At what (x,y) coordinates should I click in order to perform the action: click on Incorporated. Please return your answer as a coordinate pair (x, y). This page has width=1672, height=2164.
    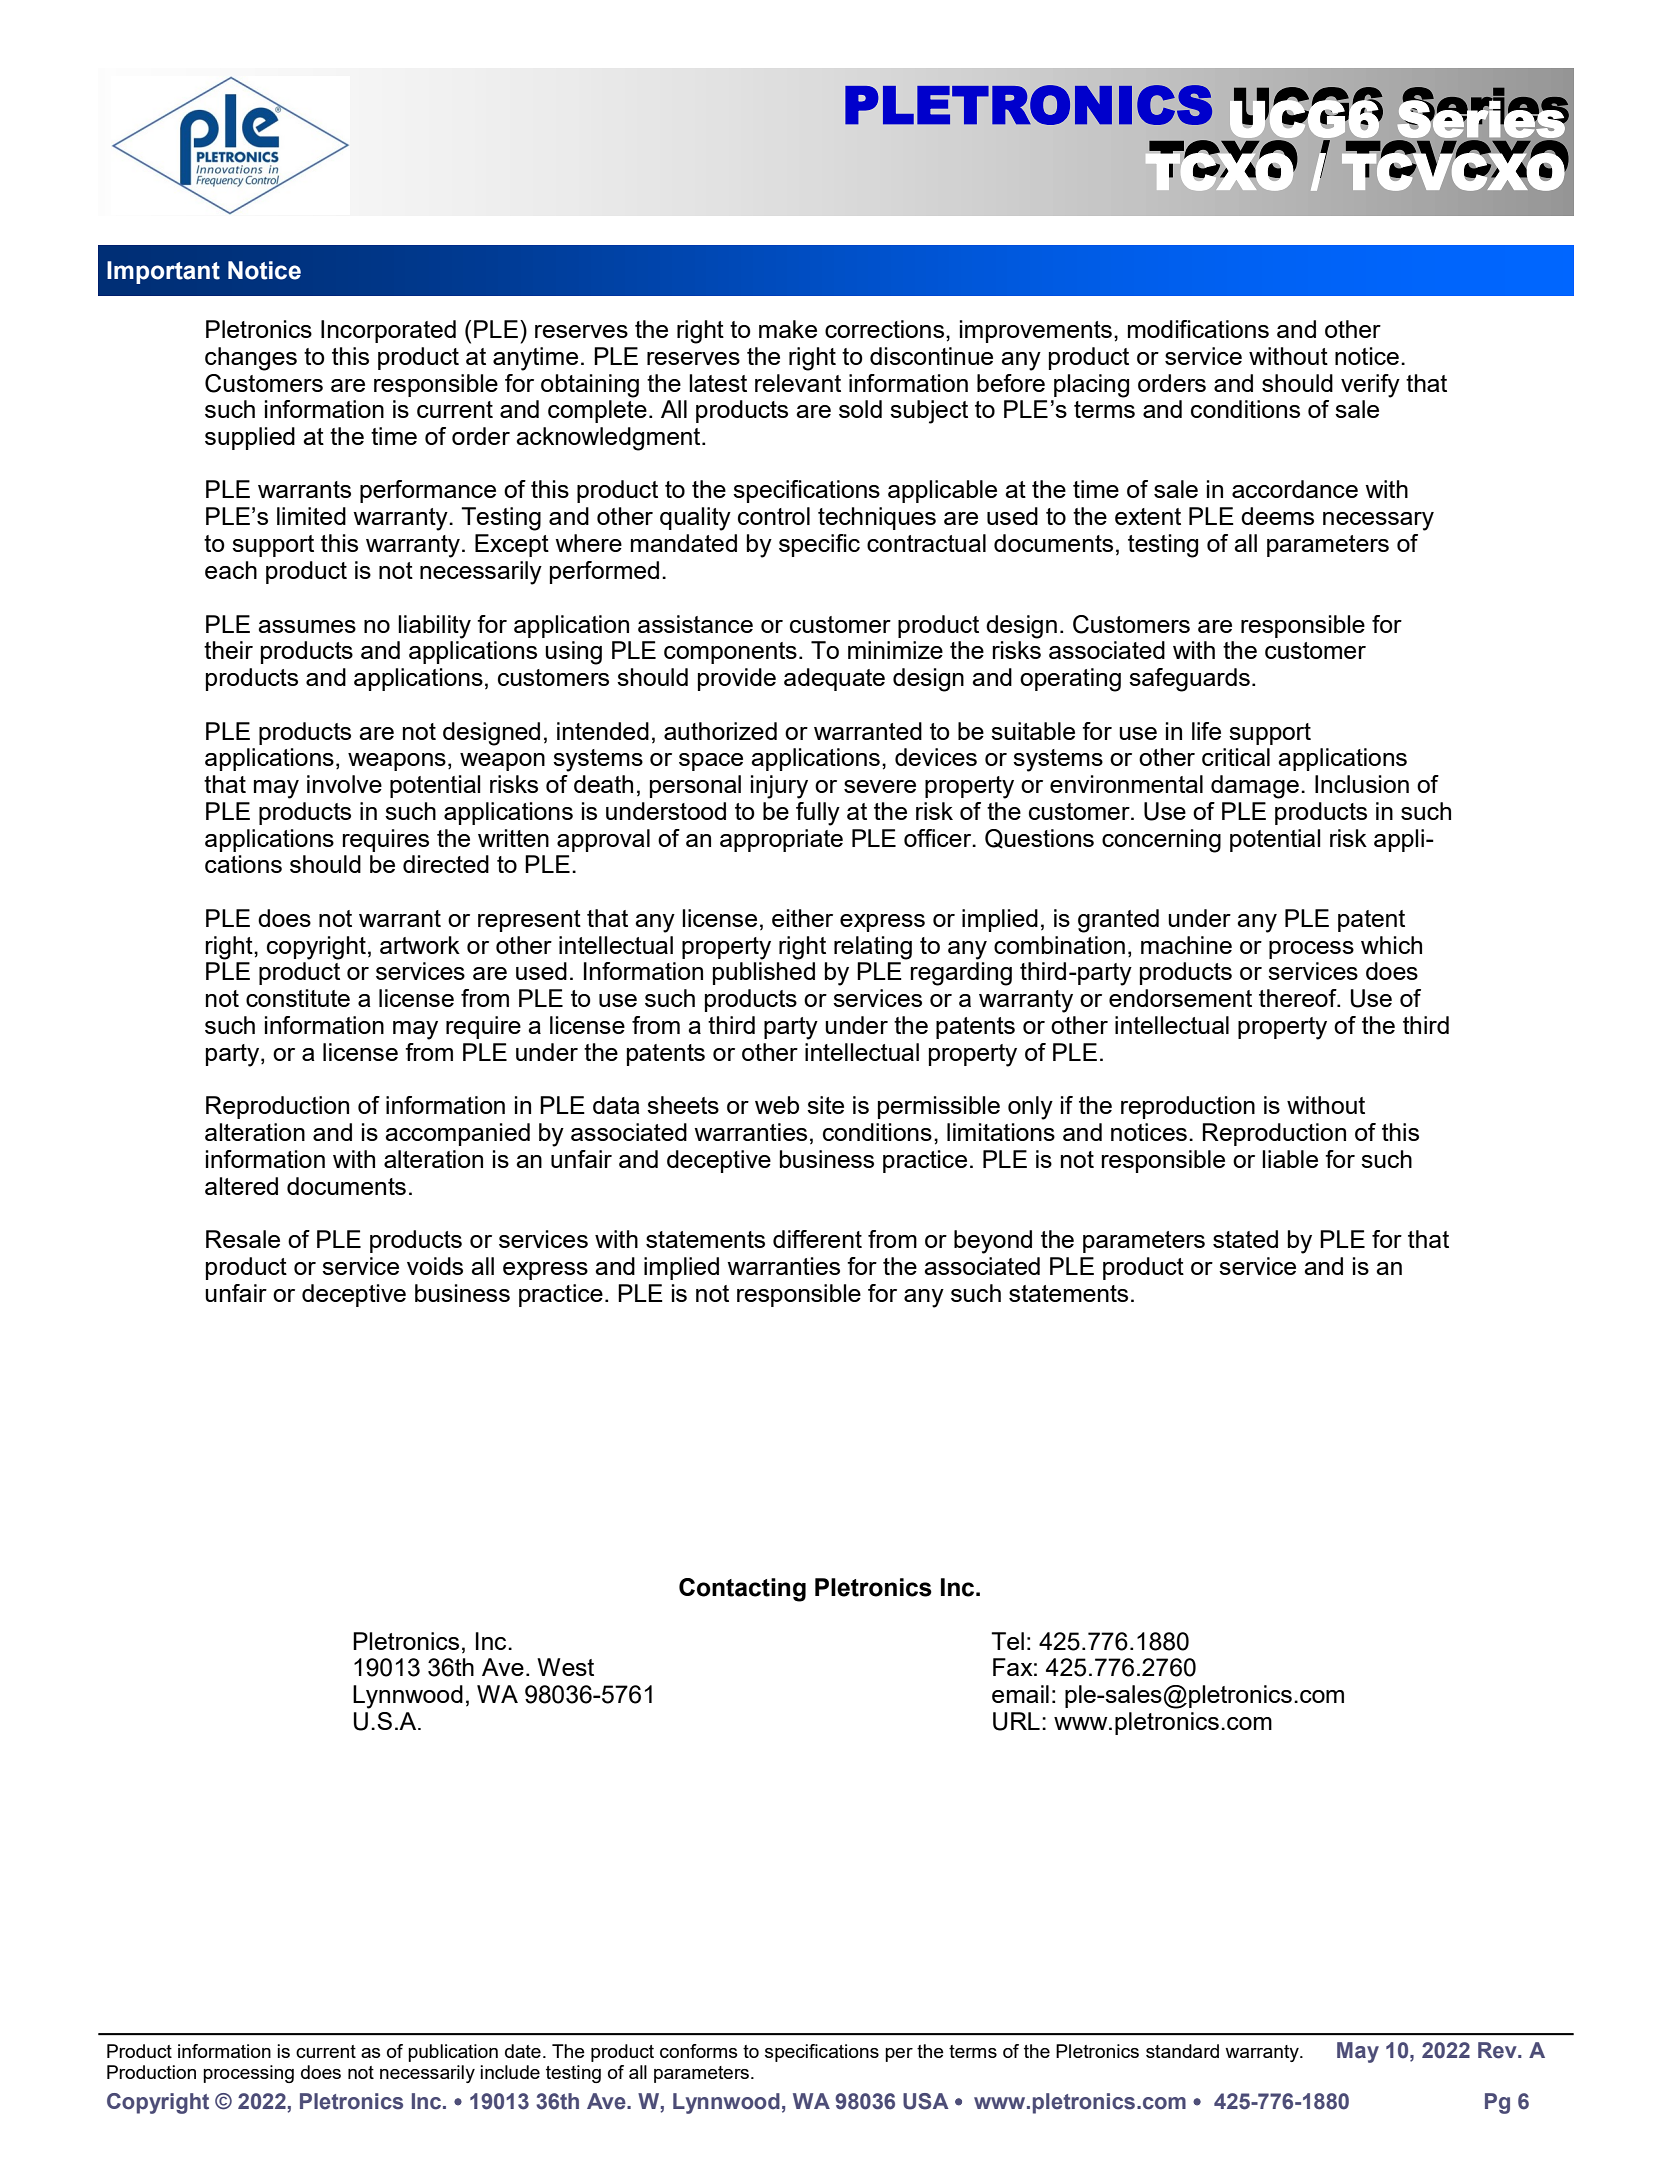
    Looking at the image, I should click on (388, 331).
